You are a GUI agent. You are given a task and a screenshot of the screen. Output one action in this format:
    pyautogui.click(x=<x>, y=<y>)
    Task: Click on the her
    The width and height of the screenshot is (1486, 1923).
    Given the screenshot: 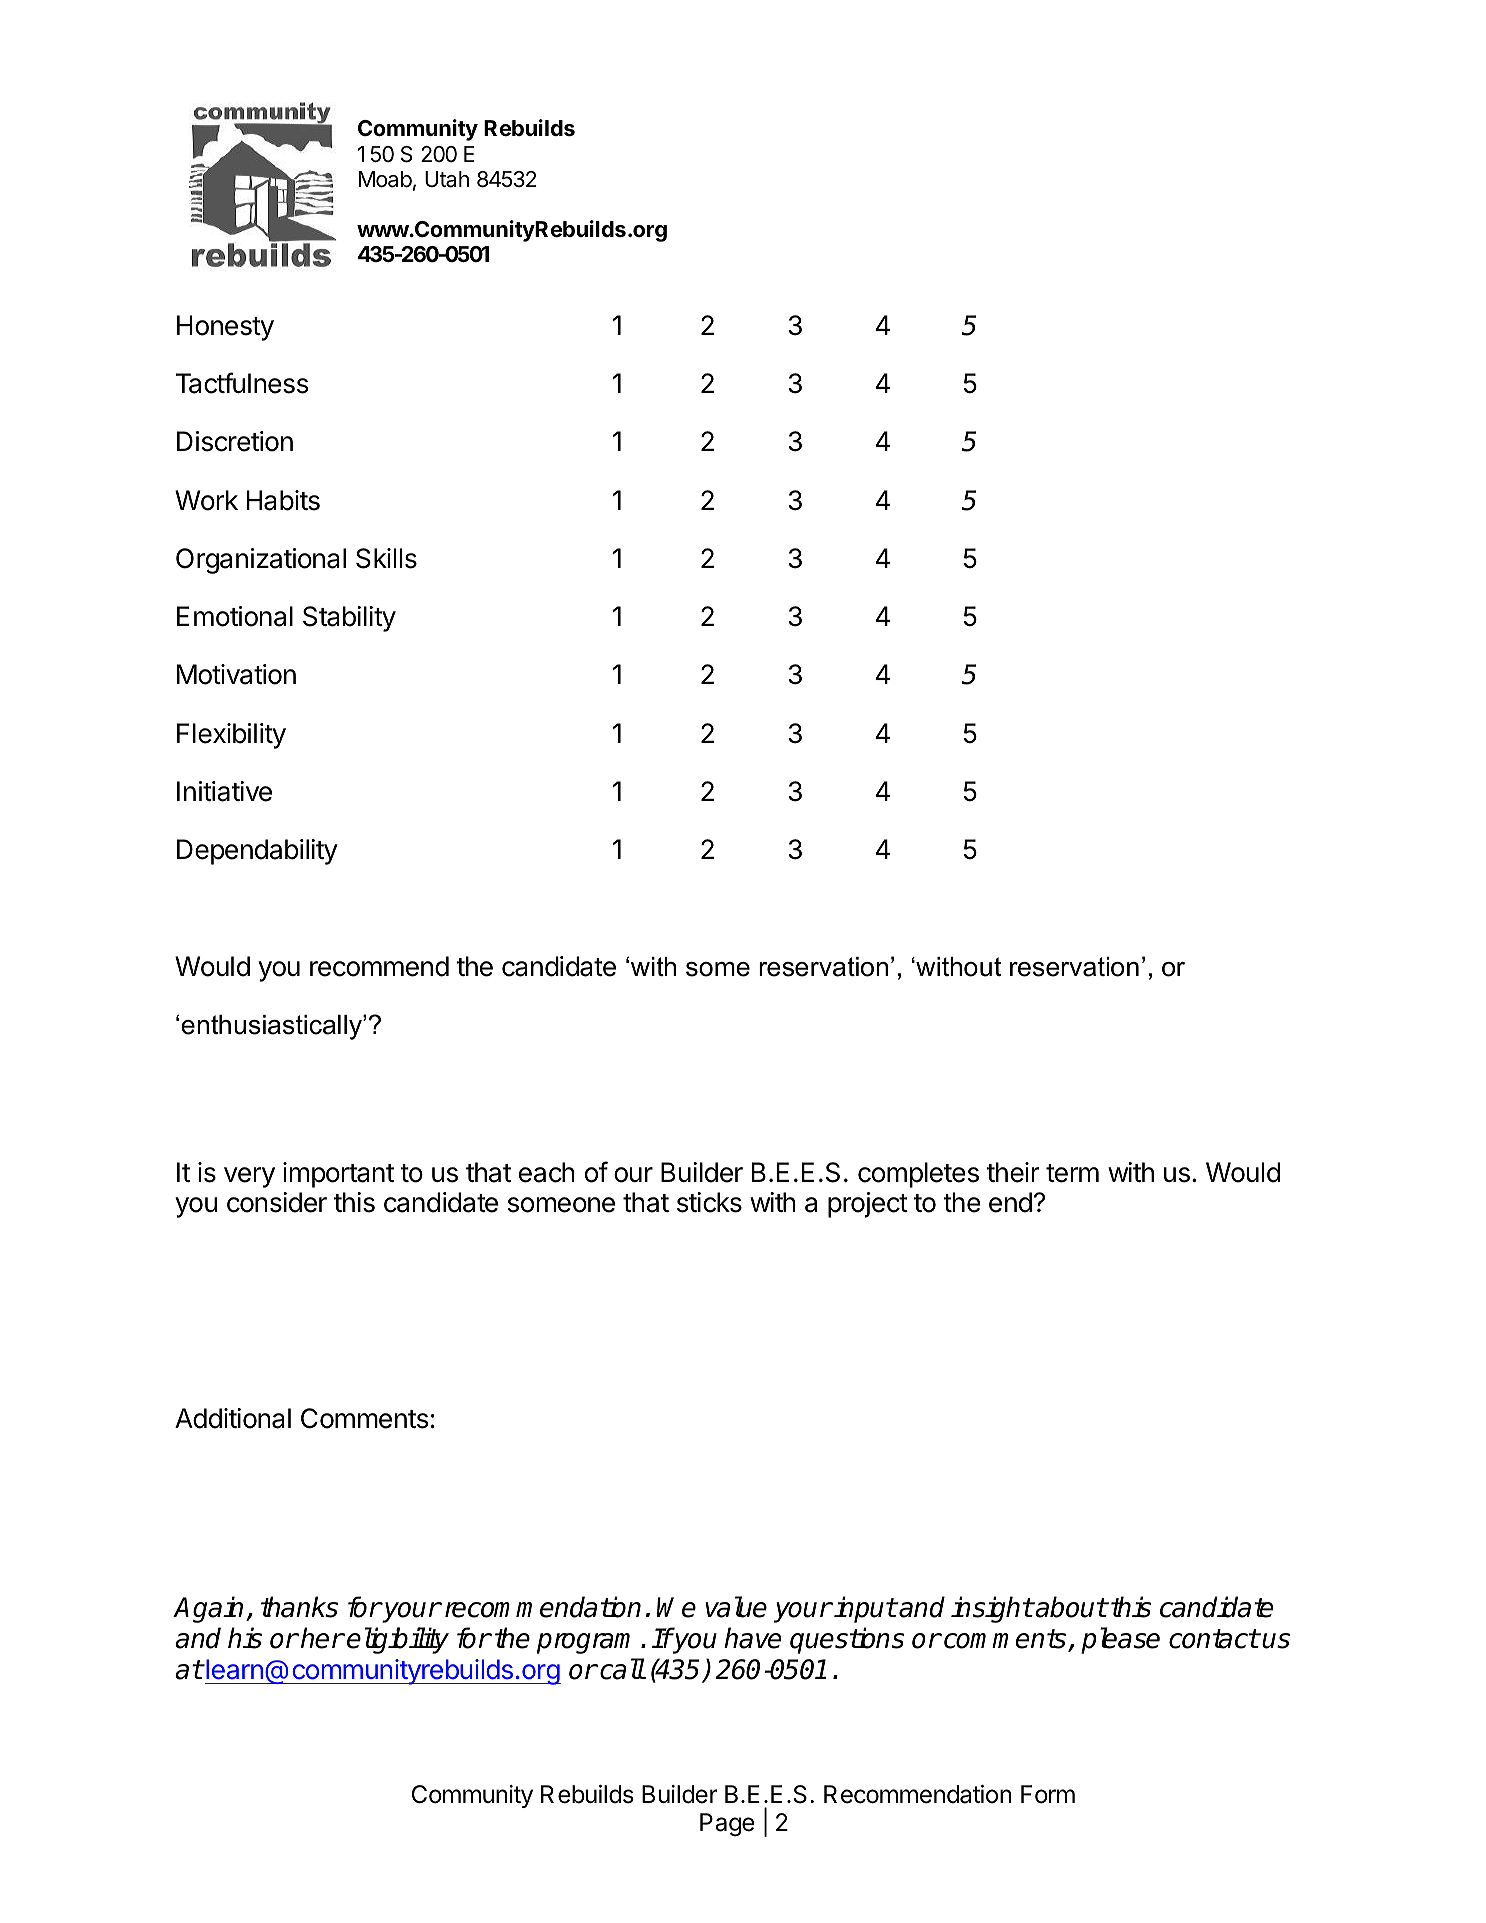 What is the action you would take?
    pyautogui.click(x=322, y=1638)
